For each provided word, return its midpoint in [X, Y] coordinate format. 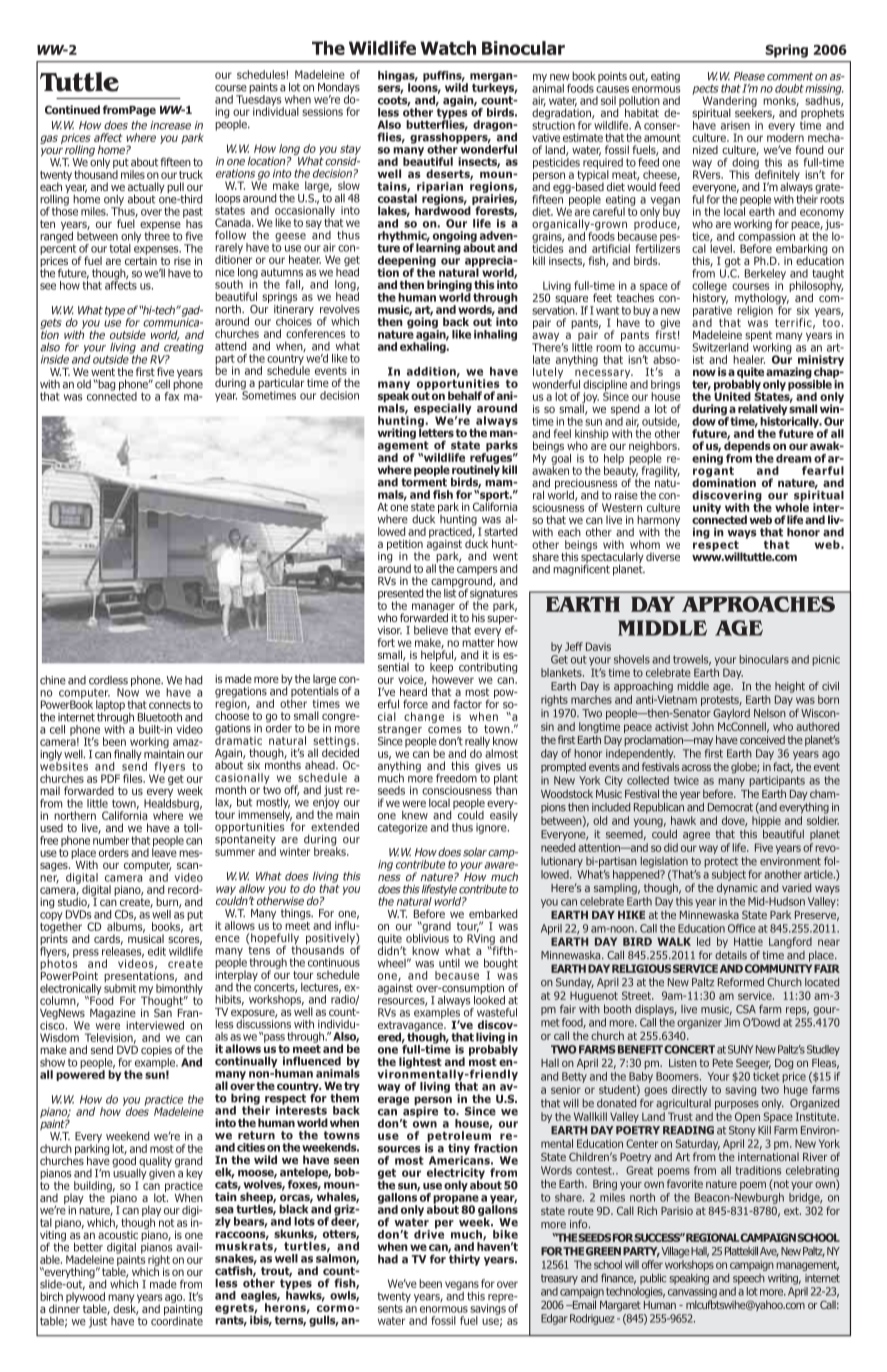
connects [170, 705]
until [449, 963]
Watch [448, 48]
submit [120, 987]
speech [749, 1279]
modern [785, 136]
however [453, 678]
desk [126, 1308]
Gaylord [731, 714]
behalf [465, 395]
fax [172, 395]
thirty [464, 1259]
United [732, 395]
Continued [72, 109]
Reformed [741, 982]
